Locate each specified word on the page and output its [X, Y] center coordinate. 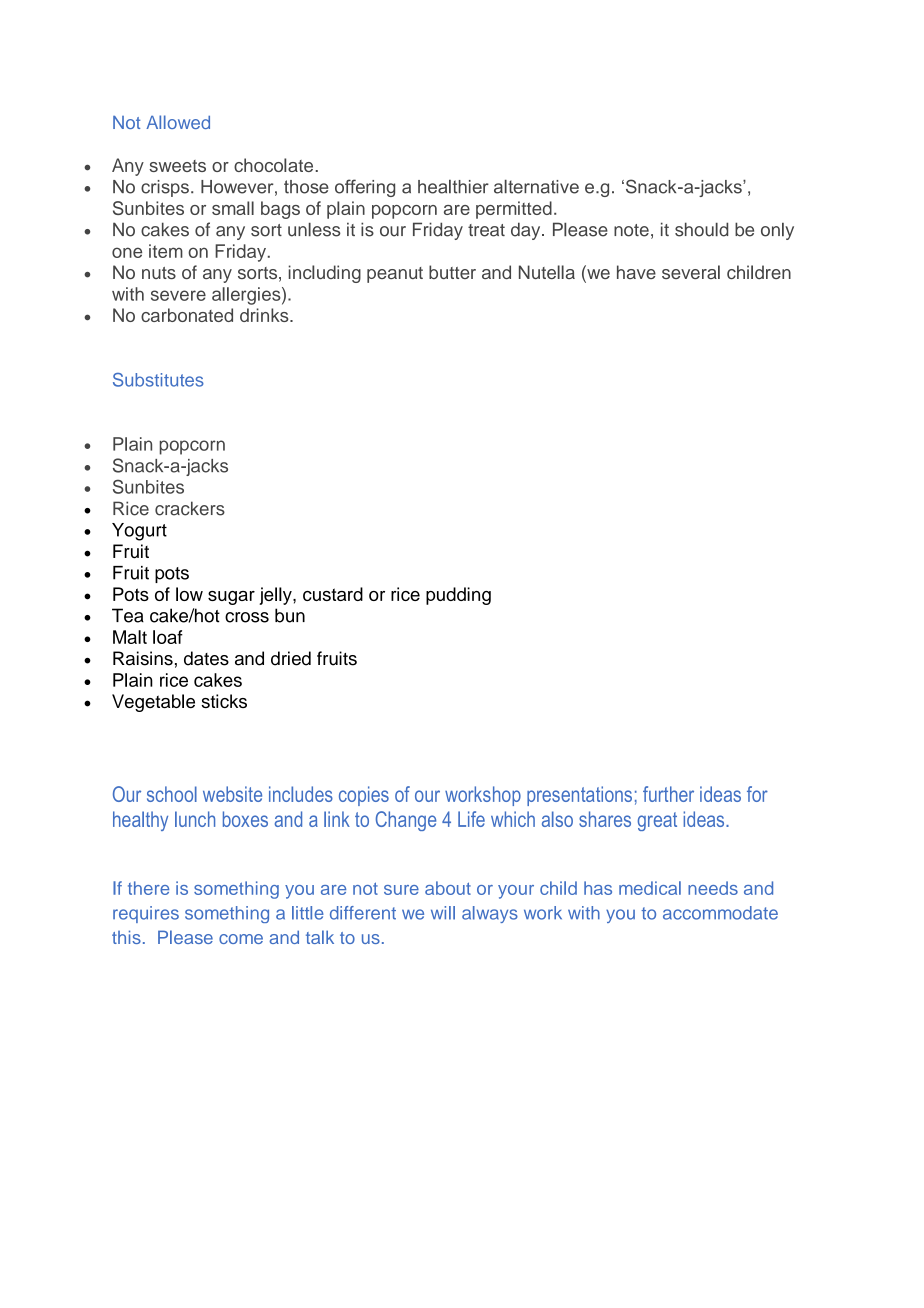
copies [364, 796]
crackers [190, 508]
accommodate [720, 913]
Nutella [547, 272]
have [636, 272]
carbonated [187, 315]
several [691, 272]
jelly [276, 596]
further [668, 794]
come [241, 939]
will [443, 913]
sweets [177, 166]
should [701, 229]
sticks [224, 701]
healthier [453, 187]
